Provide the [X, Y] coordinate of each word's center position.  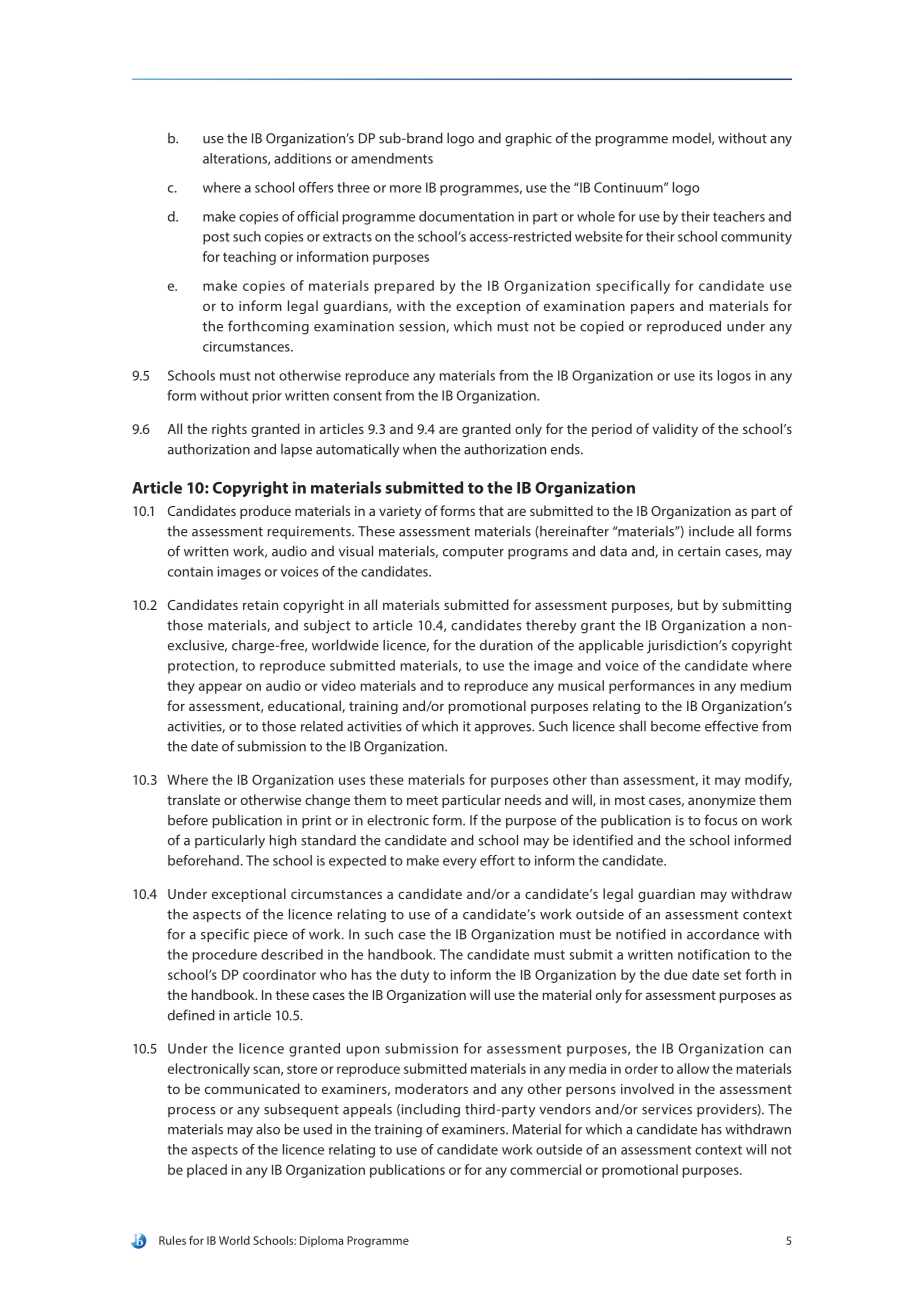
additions [302, 158]
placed [207, 1171]
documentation [466, 216]
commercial [545, 1169]
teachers [739, 216]
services [667, 1109]
